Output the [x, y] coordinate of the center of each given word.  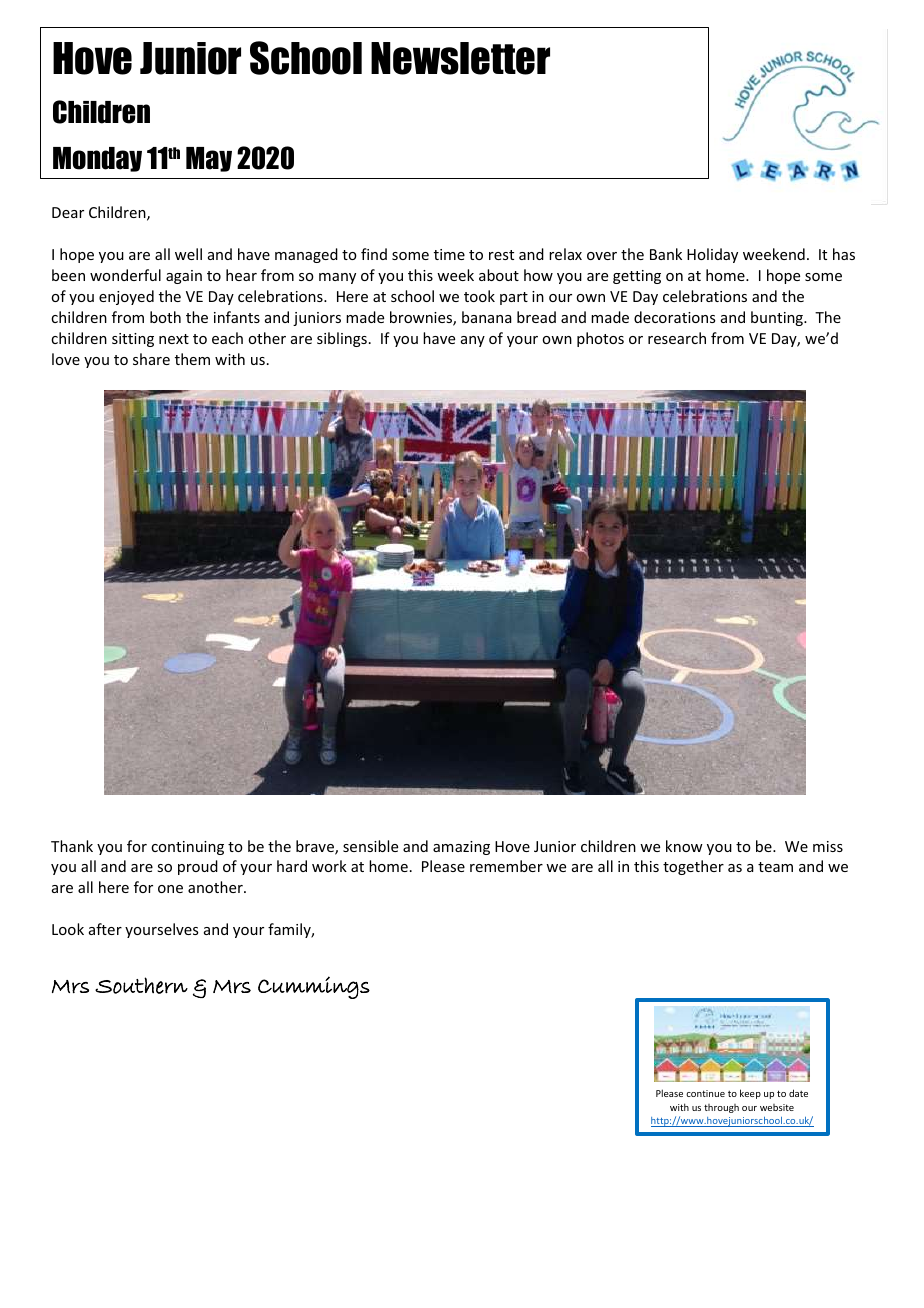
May [209, 159]
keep [750, 1094]
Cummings [314, 987]
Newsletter [460, 58]
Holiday [712, 255]
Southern [141, 985]
